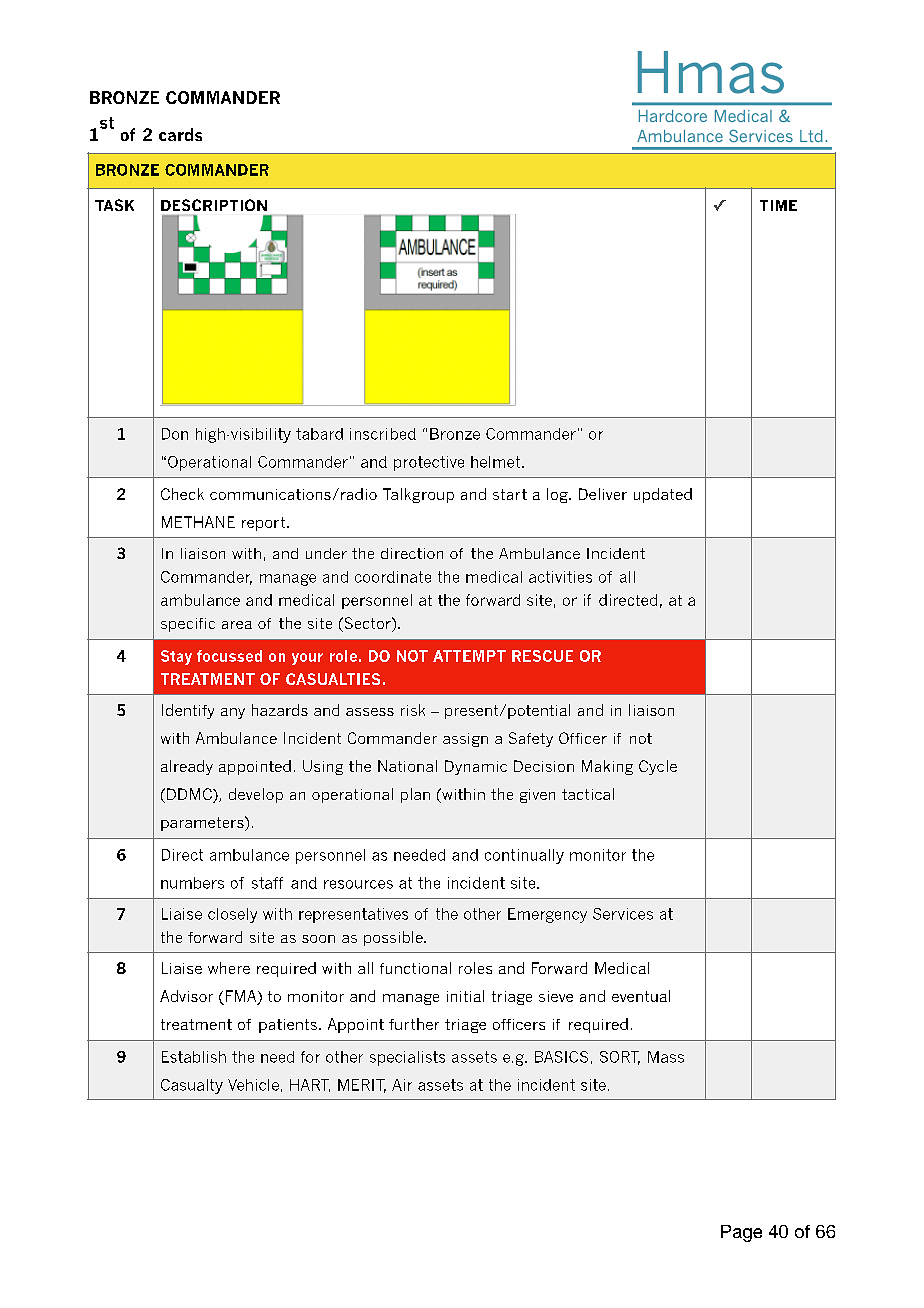 The width and height of the screenshot is (924, 1308). I want to click on TIME, so click(778, 205).
